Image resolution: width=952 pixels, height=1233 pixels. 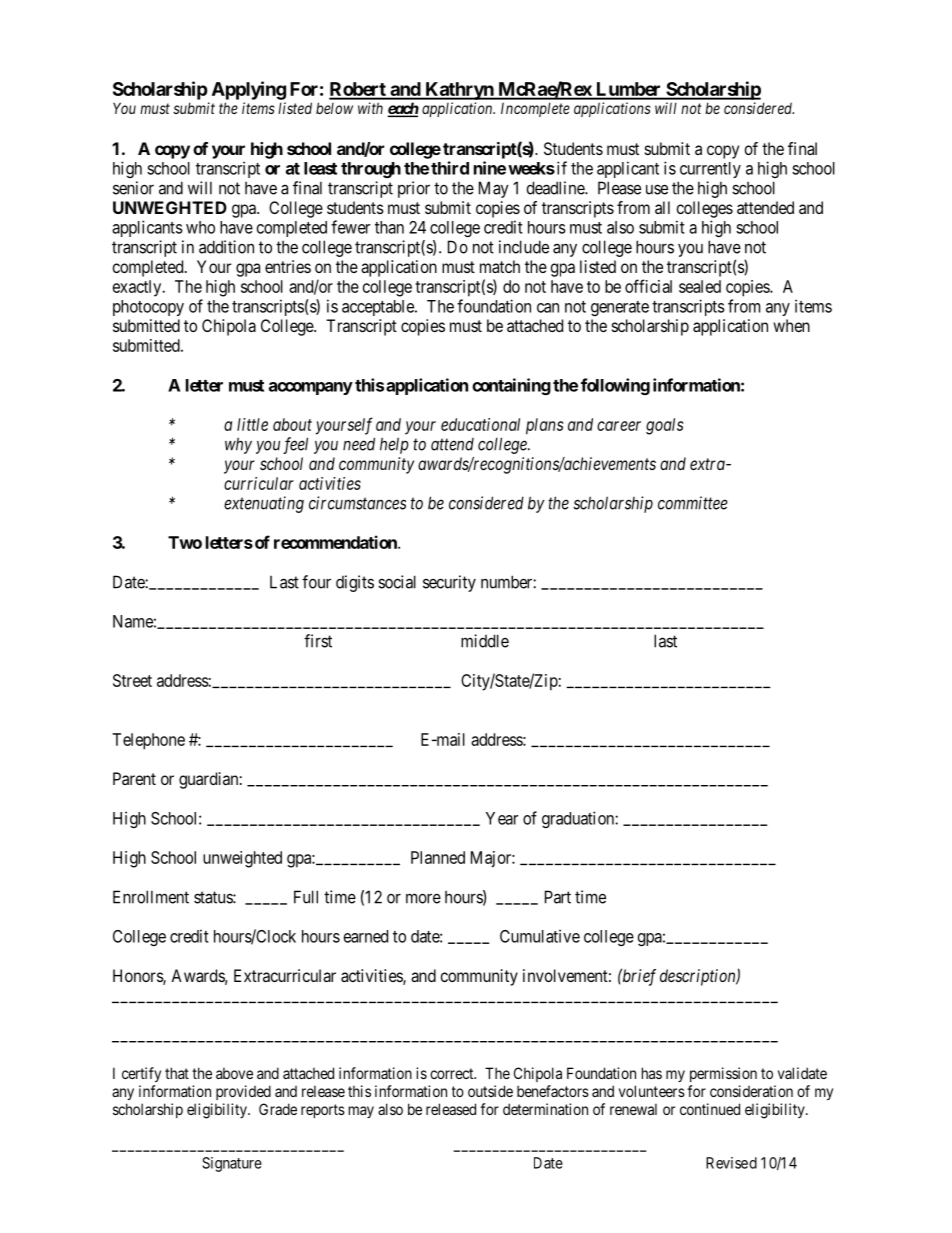 I want to click on committee, so click(x=693, y=503).
